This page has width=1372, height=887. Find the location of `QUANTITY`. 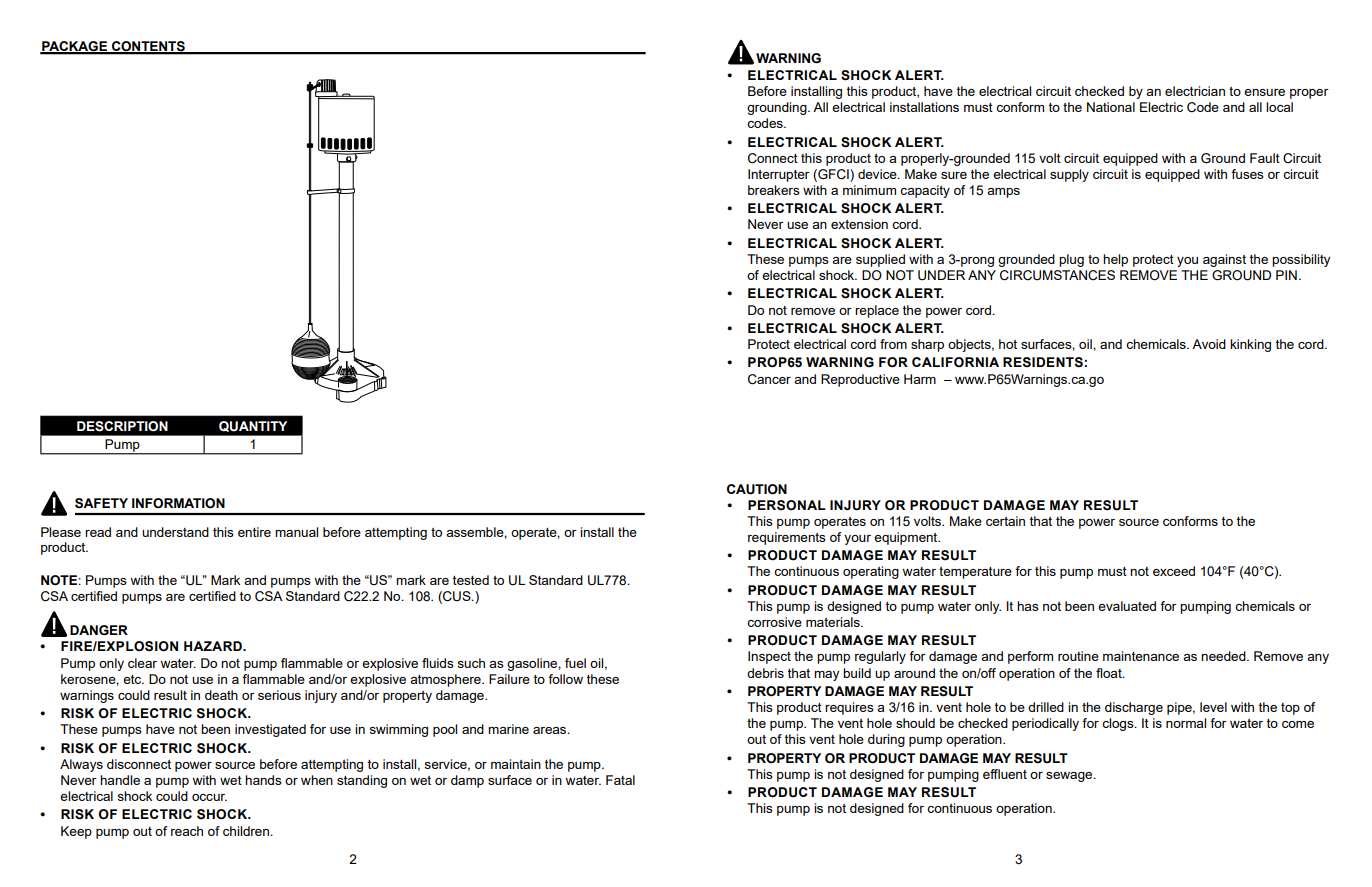

QUANTITY is located at coordinates (253, 426).
